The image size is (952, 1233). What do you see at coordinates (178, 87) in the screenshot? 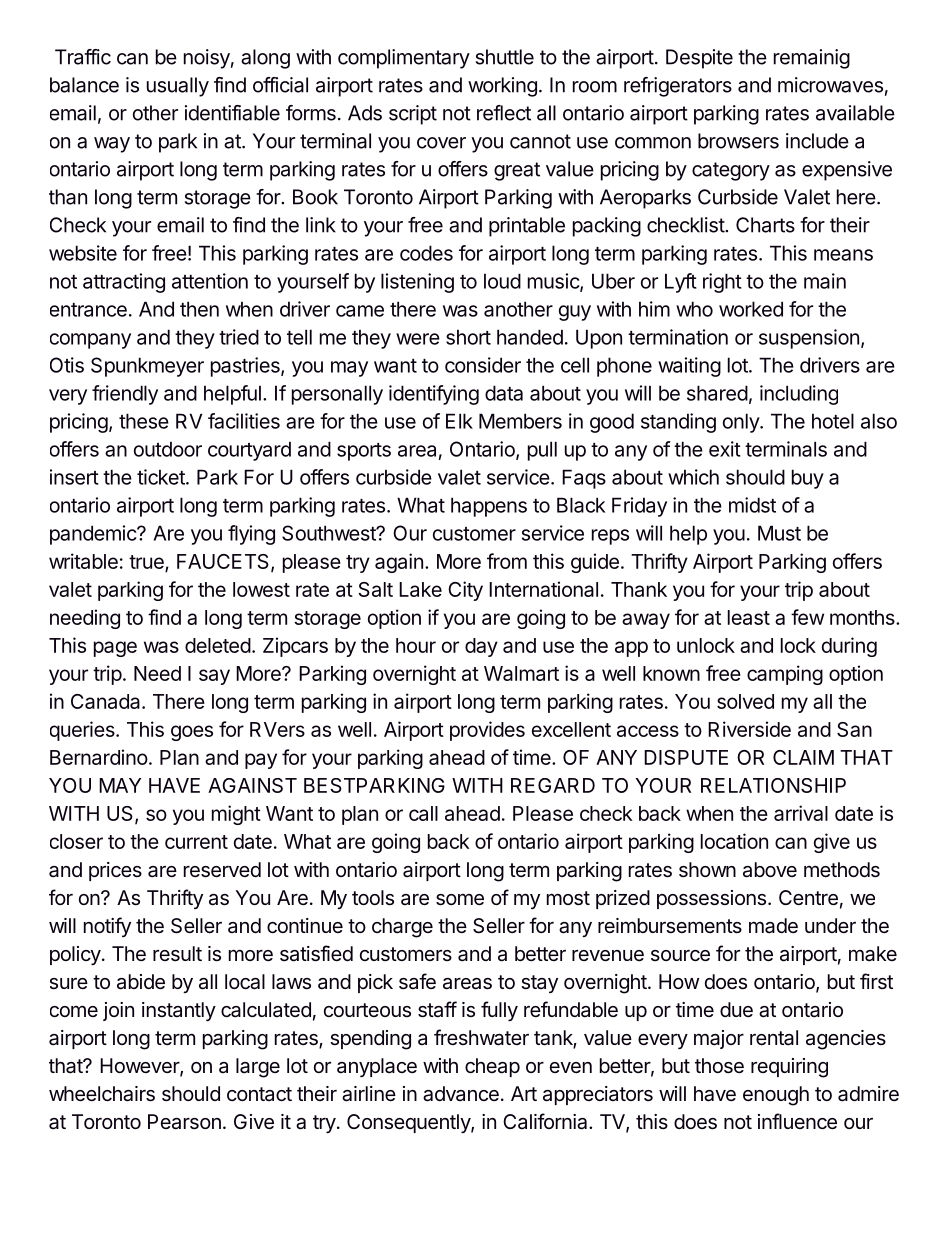
I see `usually` at bounding box center [178, 87].
